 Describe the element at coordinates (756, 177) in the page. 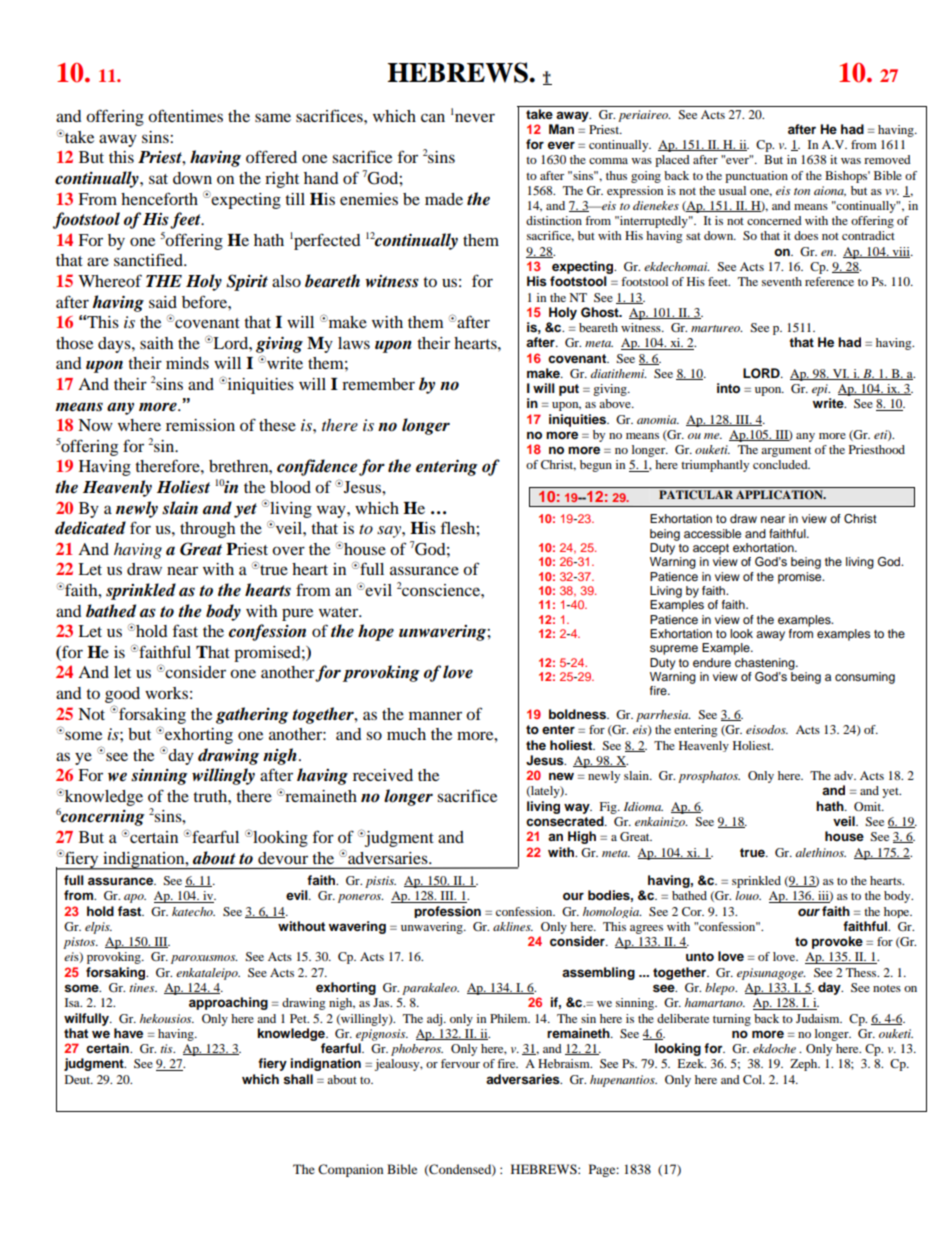

I see `punctuation` at that location.
